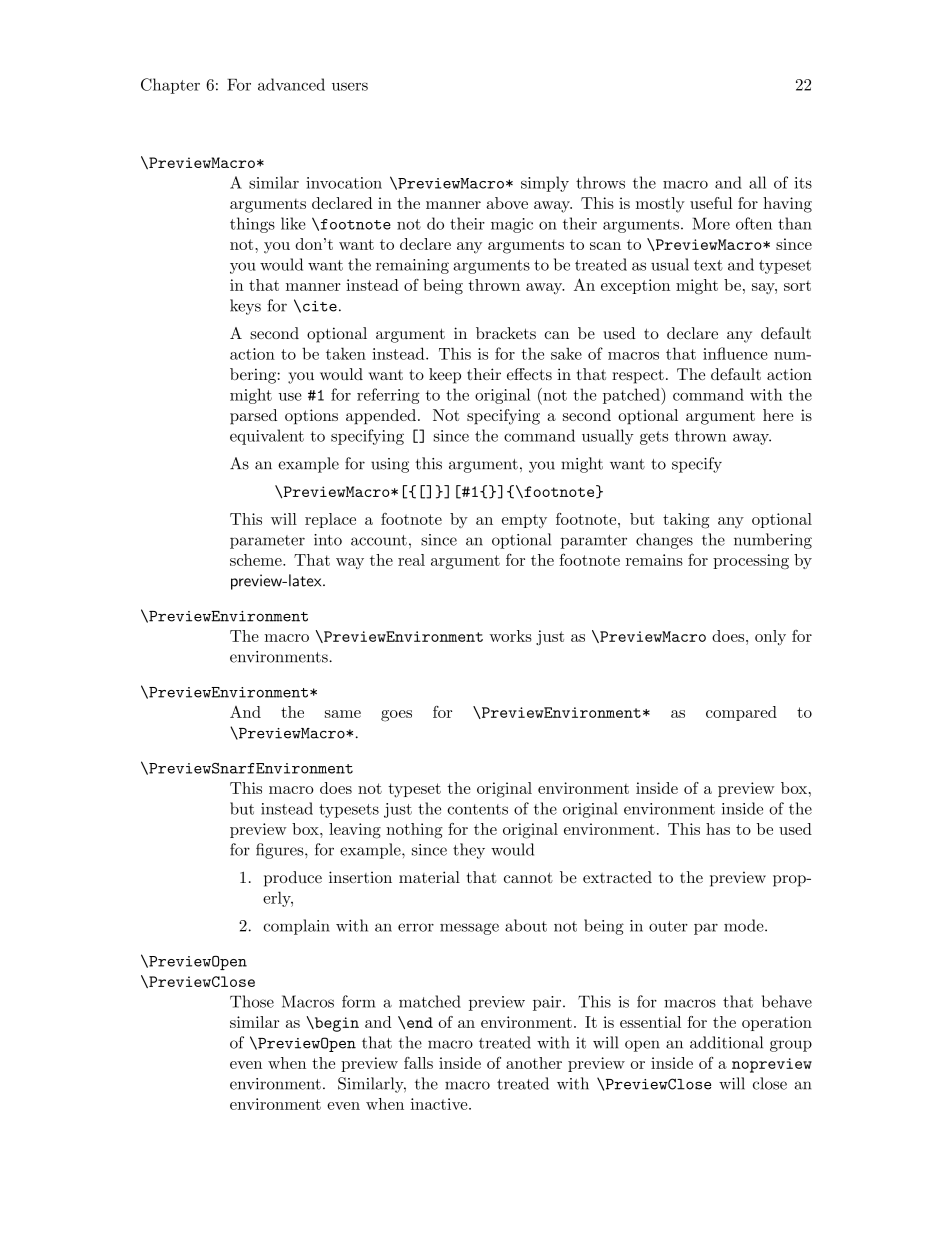 The height and width of the screenshot is (1233, 952). I want to click on here, so click(778, 415).
